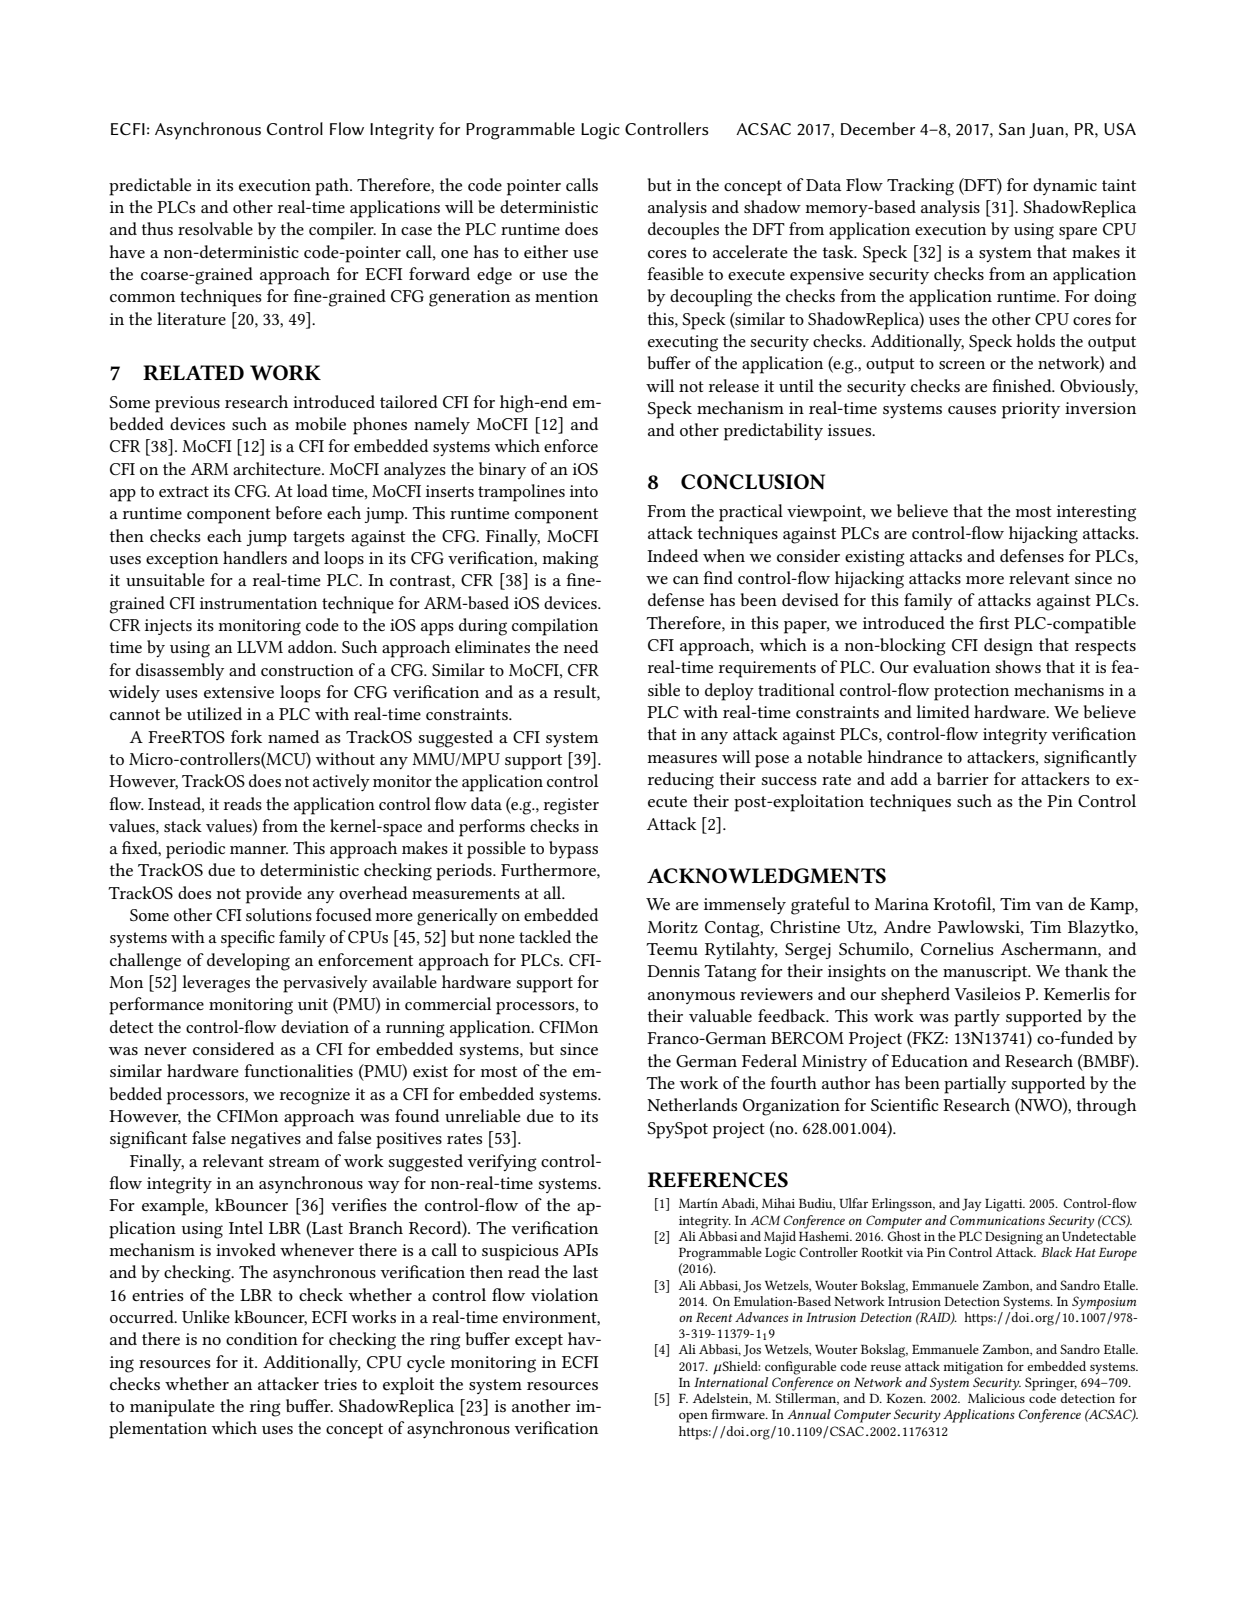 Image resolution: width=1246 pixels, height=1613 pixels. Describe the element at coordinates (683, 231) in the page. I see `decouples` at that location.
